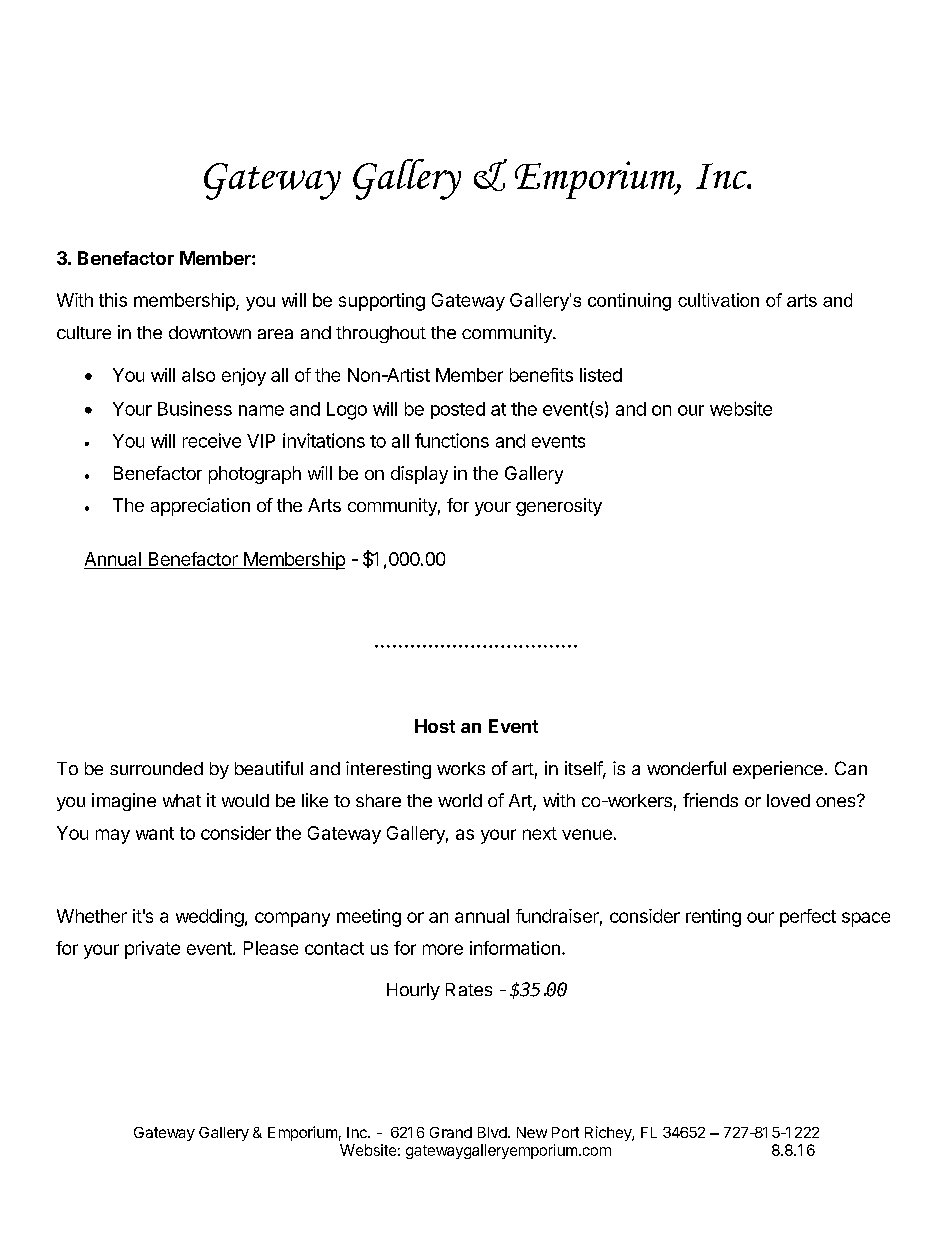 The width and height of the screenshot is (952, 1233). I want to click on experience, so click(778, 770).
